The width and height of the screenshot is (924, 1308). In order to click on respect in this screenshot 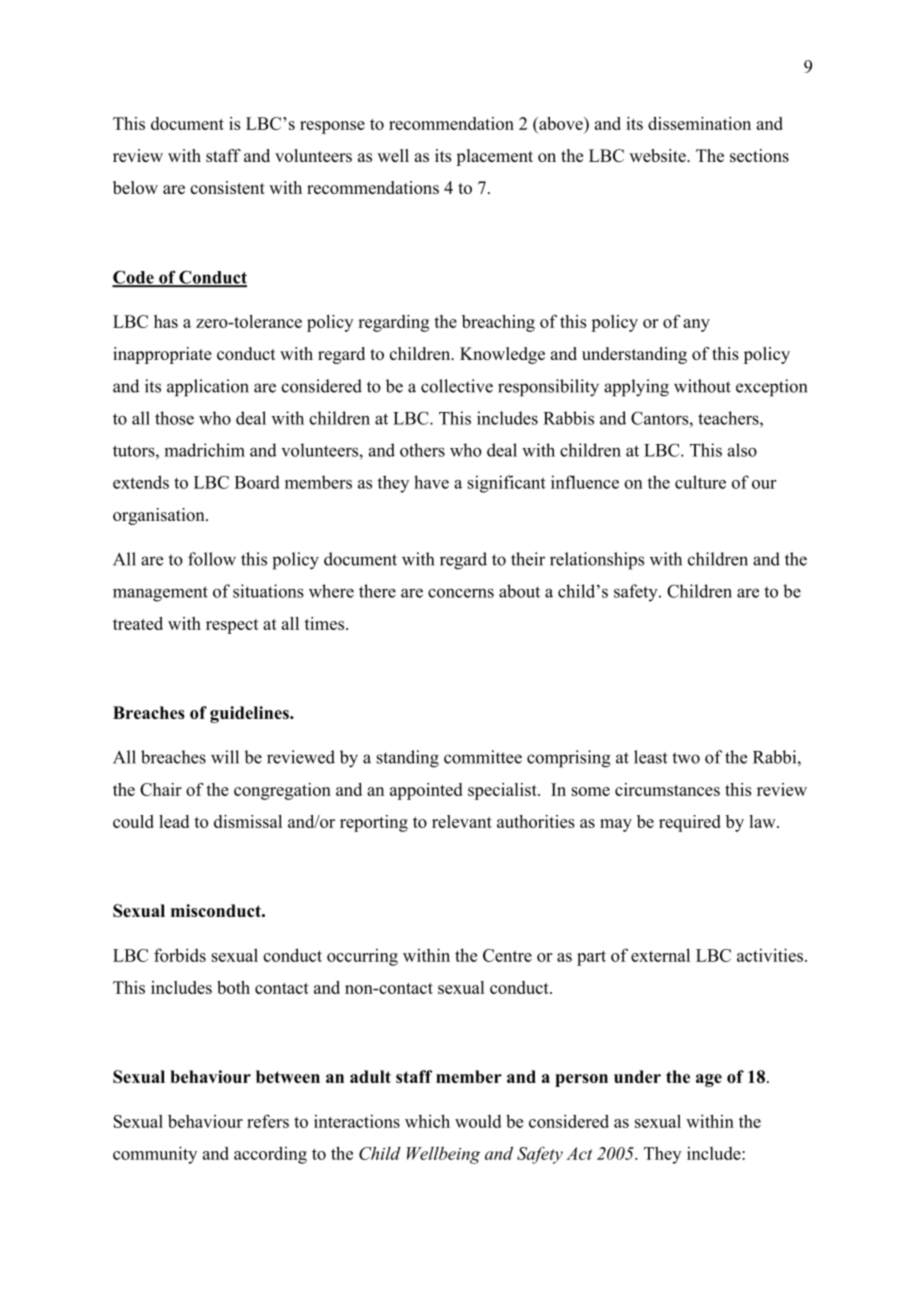, I will do `click(232, 626)`.
